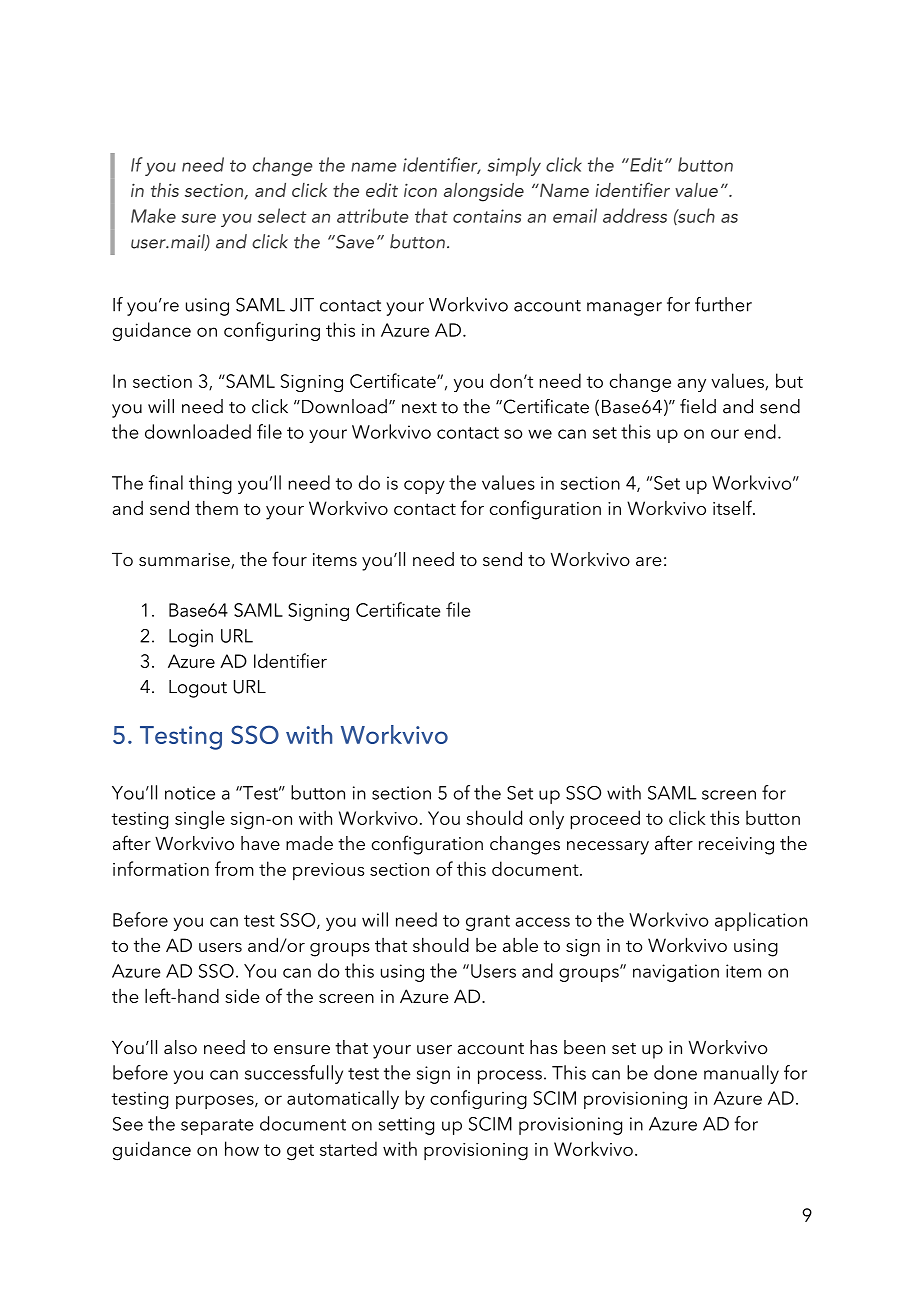 This screenshot has height=1308, width=924. What do you see at coordinates (420, 190) in the screenshot?
I see `icon` at bounding box center [420, 190].
